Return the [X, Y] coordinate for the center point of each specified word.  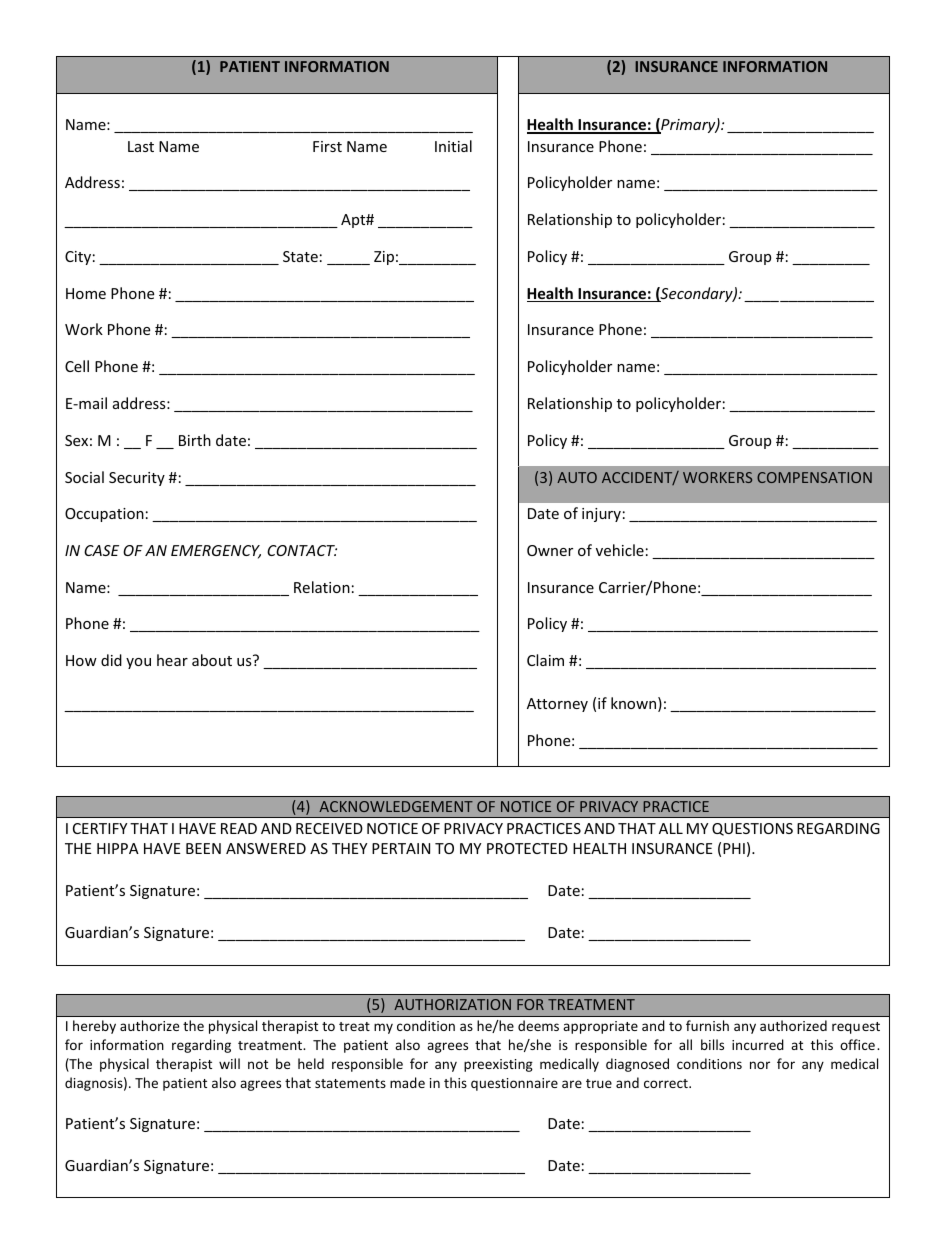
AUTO [577, 477]
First [327, 146]
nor [760, 1065]
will [229, 1063]
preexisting [498, 1065]
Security [137, 479]
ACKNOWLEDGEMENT [396, 806]
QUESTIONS [752, 829]
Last [141, 146]
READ [239, 828]
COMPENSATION [814, 477]
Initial [453, 146]
